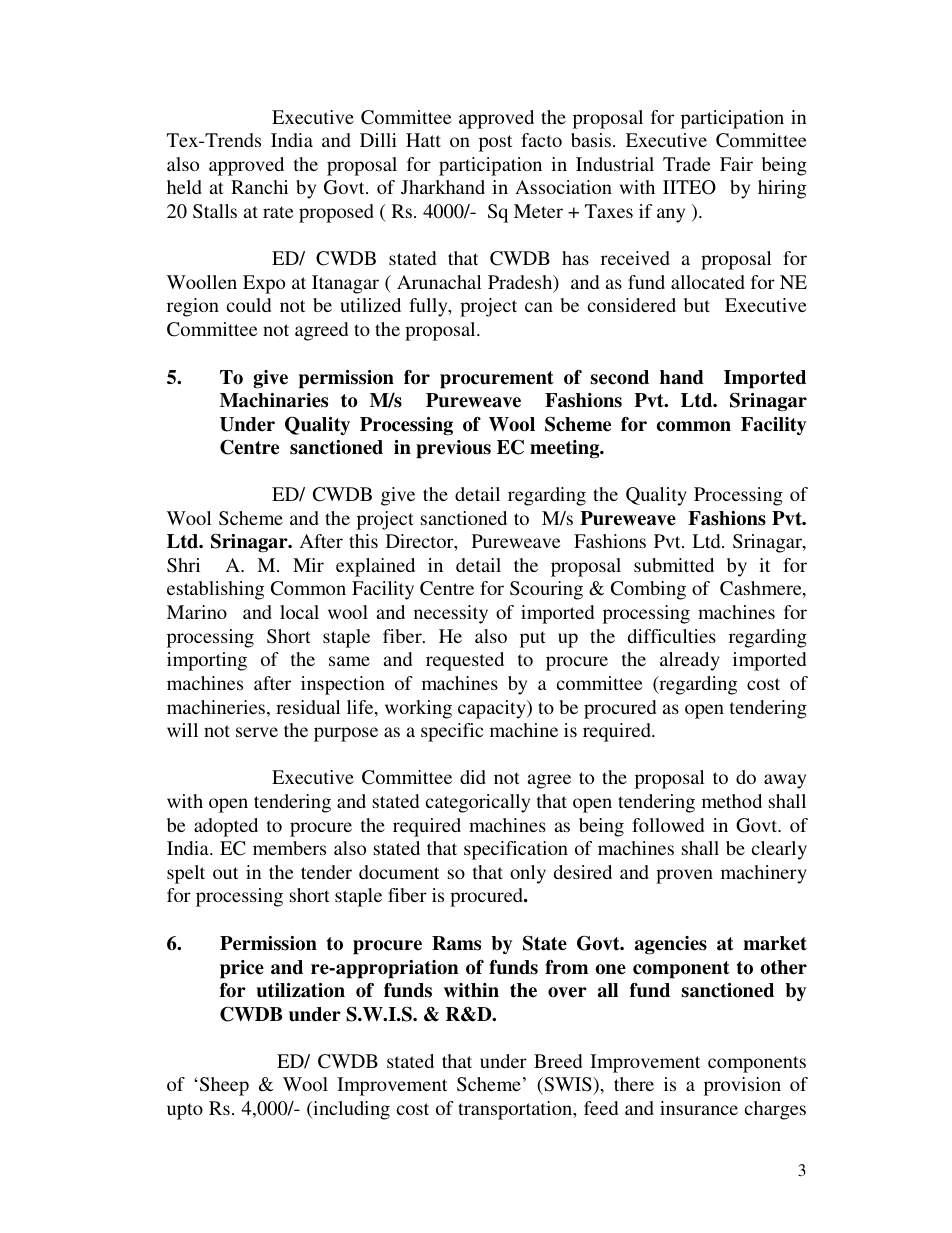 The width and height of the image is (952, 1233). I want to click on provision, so click(742, 1086).
